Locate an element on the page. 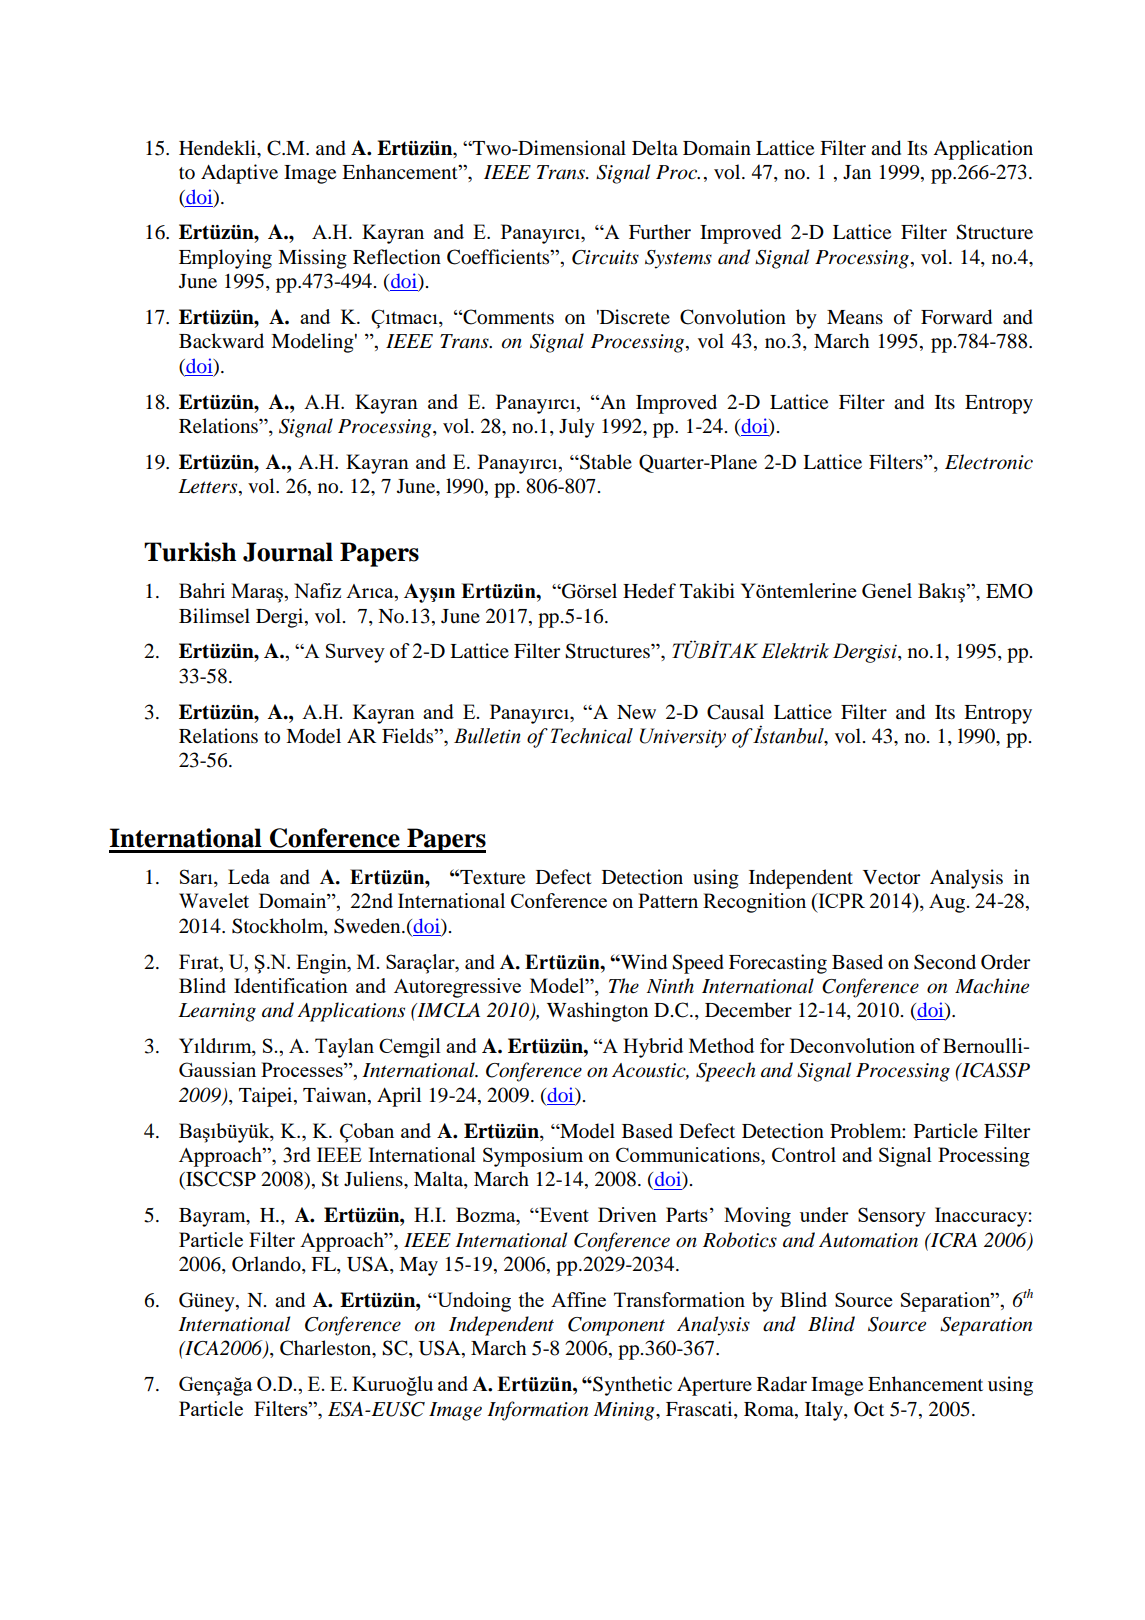  Oct is located at coordinates (869, 1409).
